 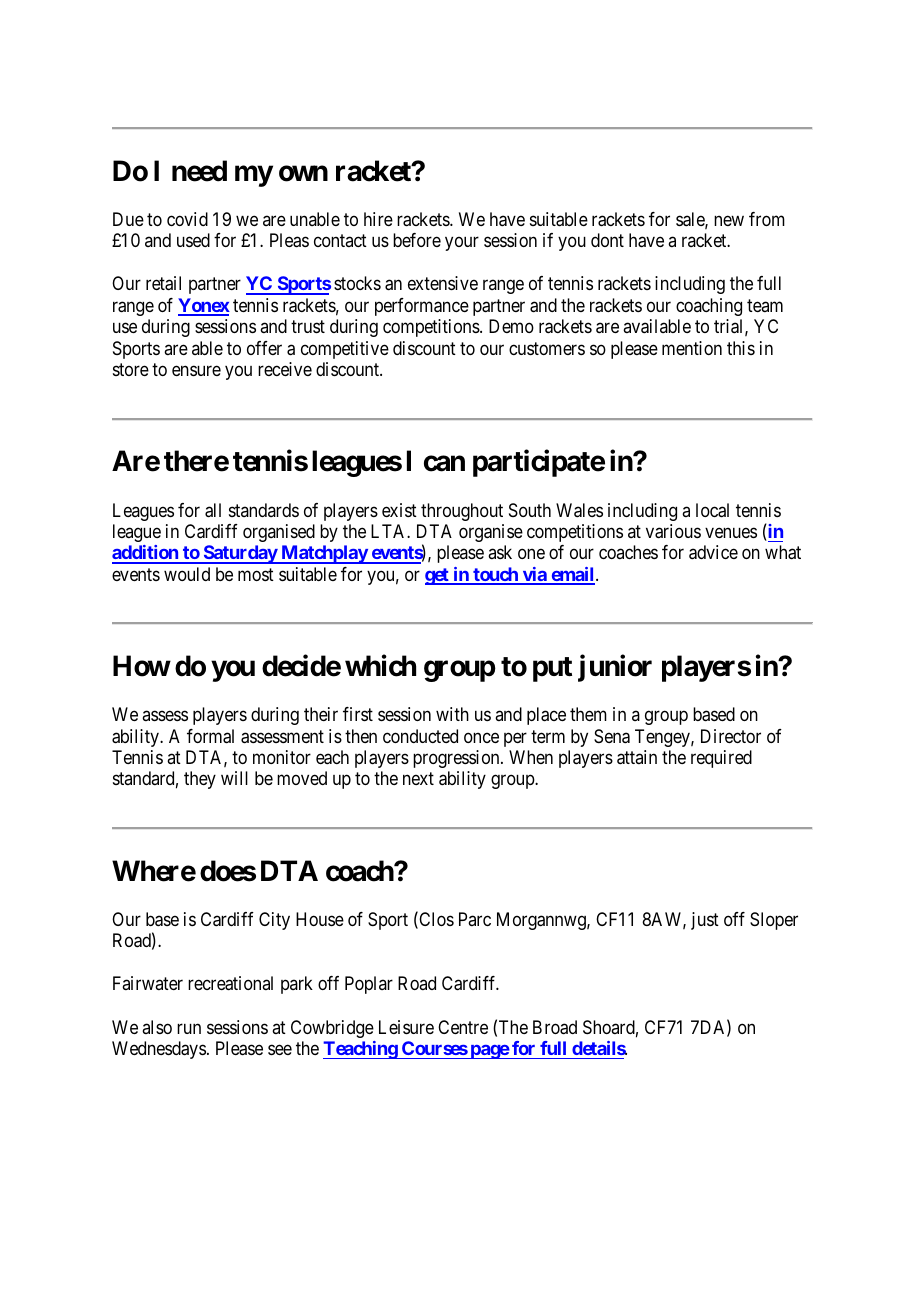 What do you see at coordinates (196, 371) in the page?
I see `ensure` at bounding box center [196, 371].
